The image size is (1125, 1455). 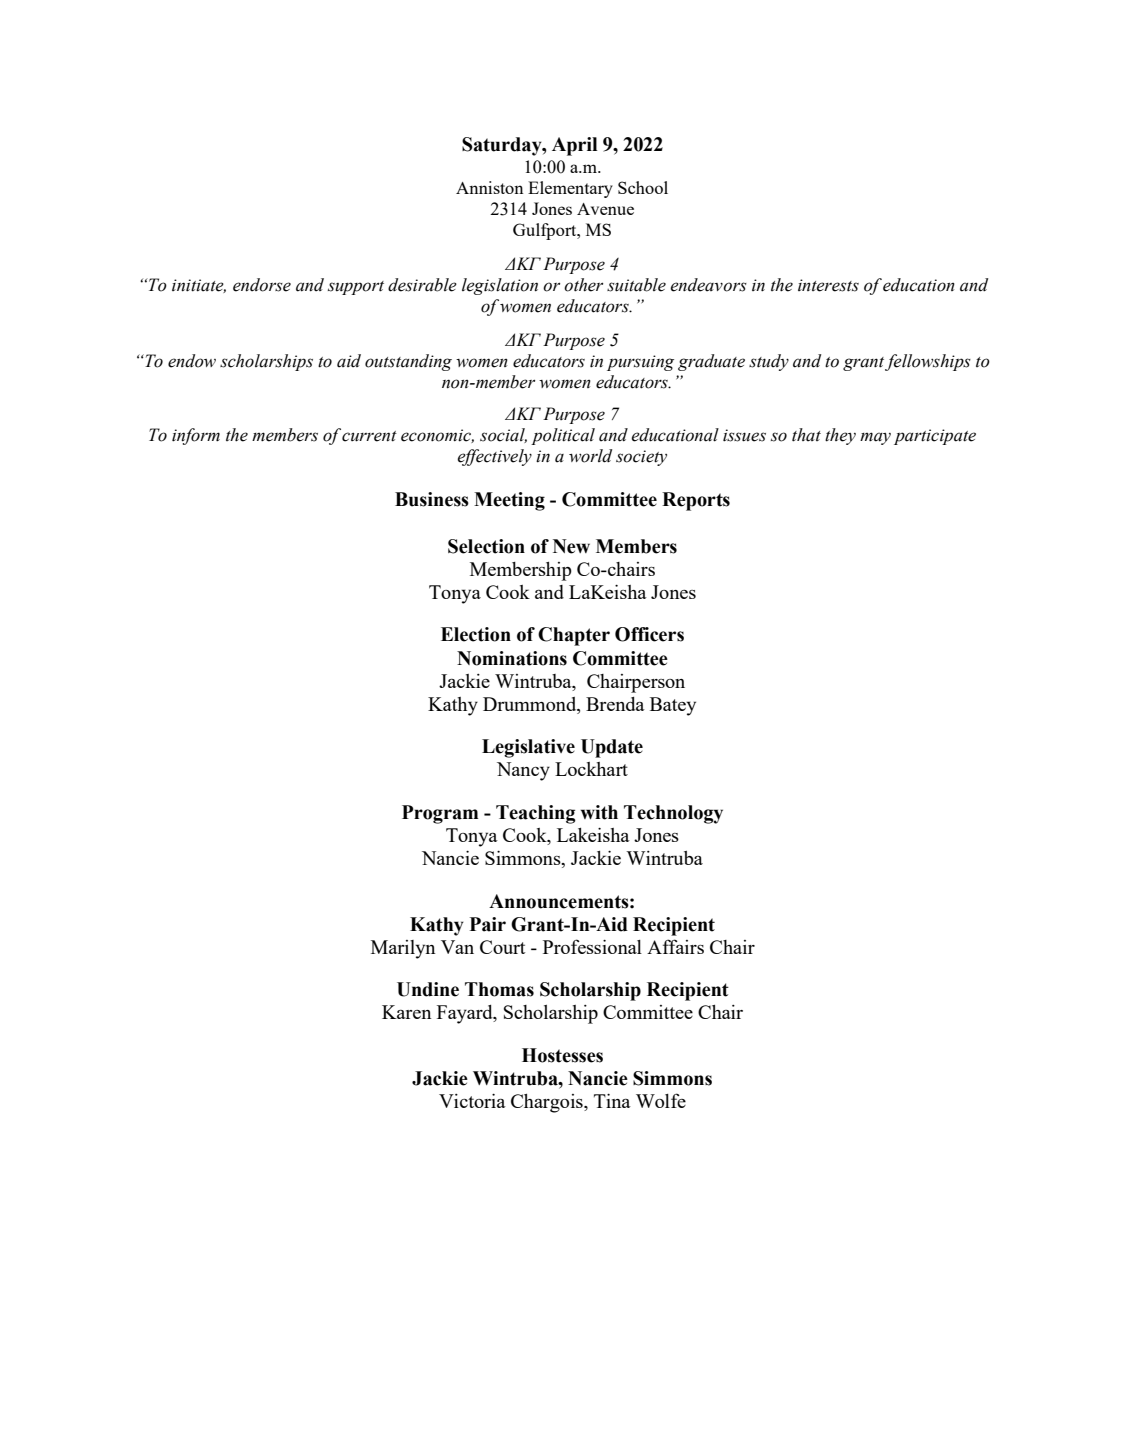 What do you see at coordinates (406, 1012) in the screenshot?
I see `Karen` at bounding box center [406, 1012].
